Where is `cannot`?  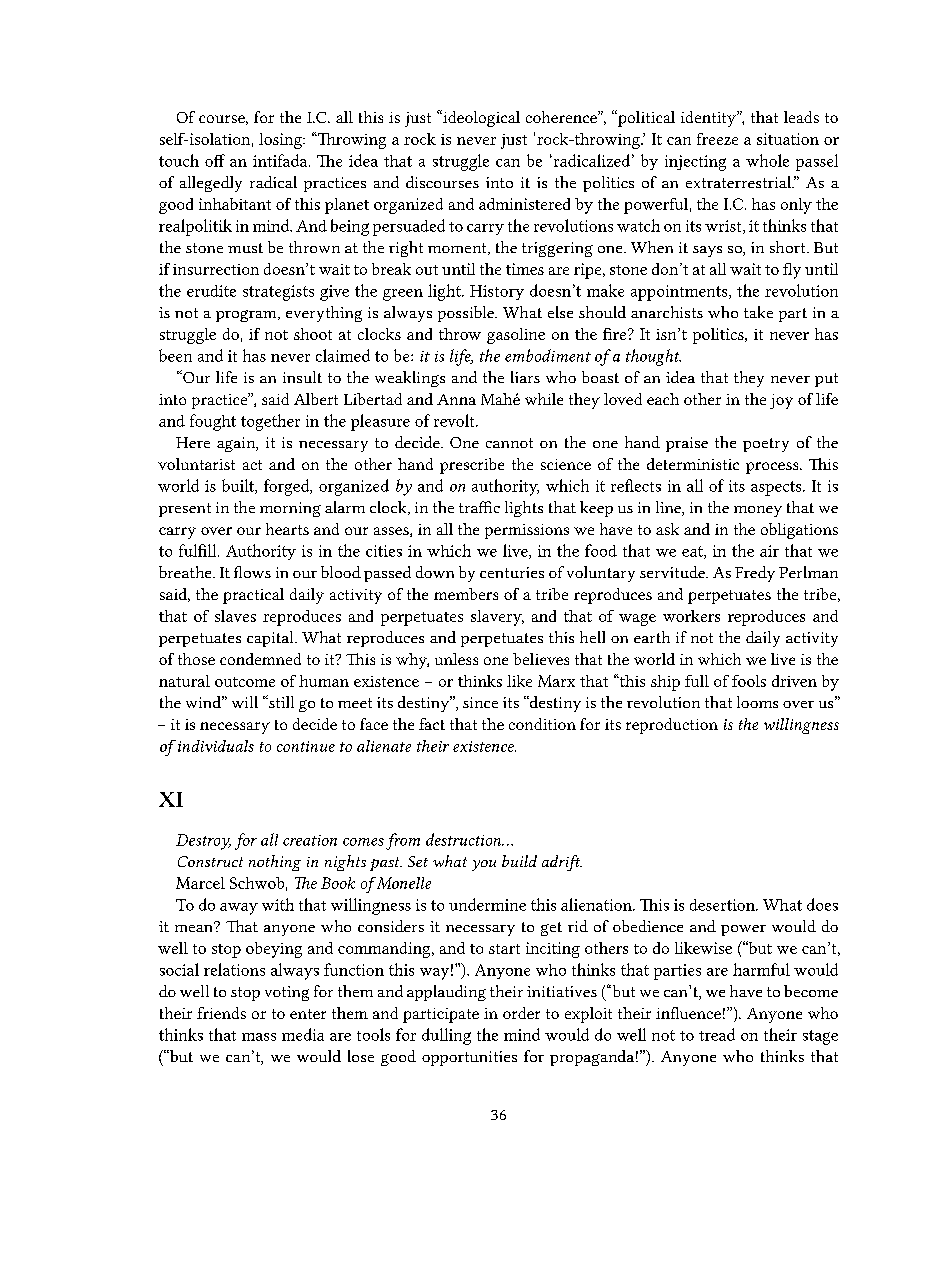 cannot is located at coordinates (509, 443).
